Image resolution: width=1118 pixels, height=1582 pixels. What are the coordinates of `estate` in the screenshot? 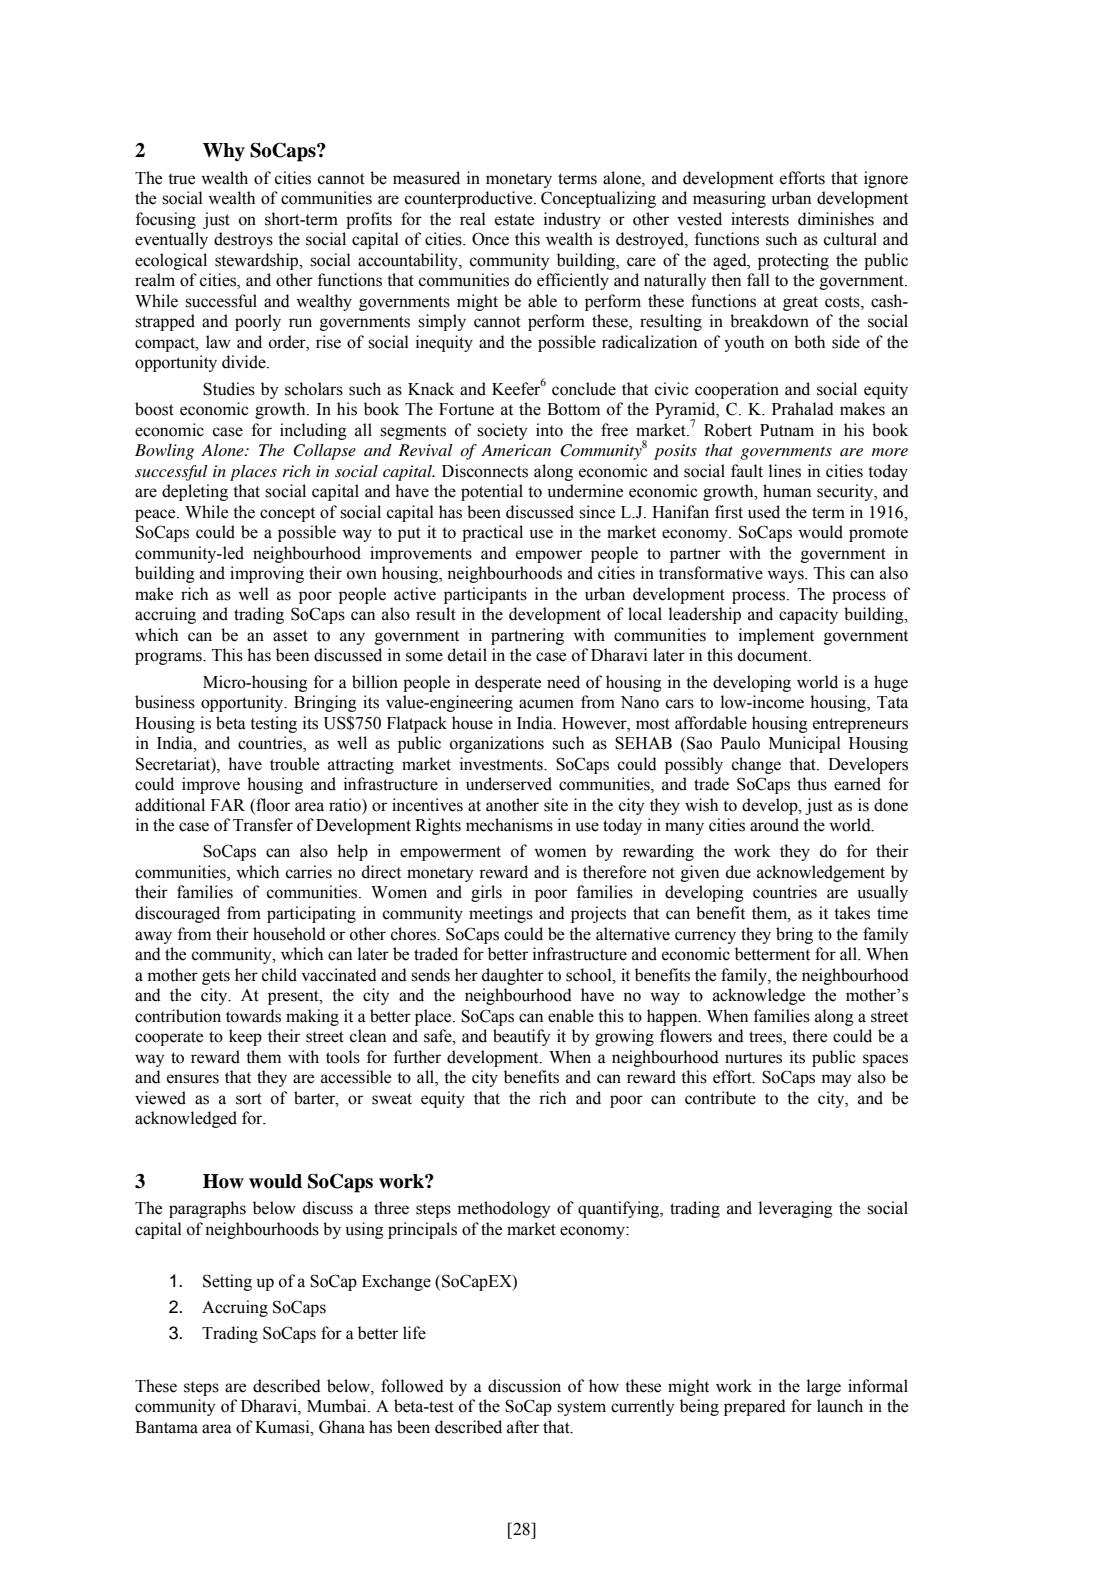 It's located at (514, 220).
